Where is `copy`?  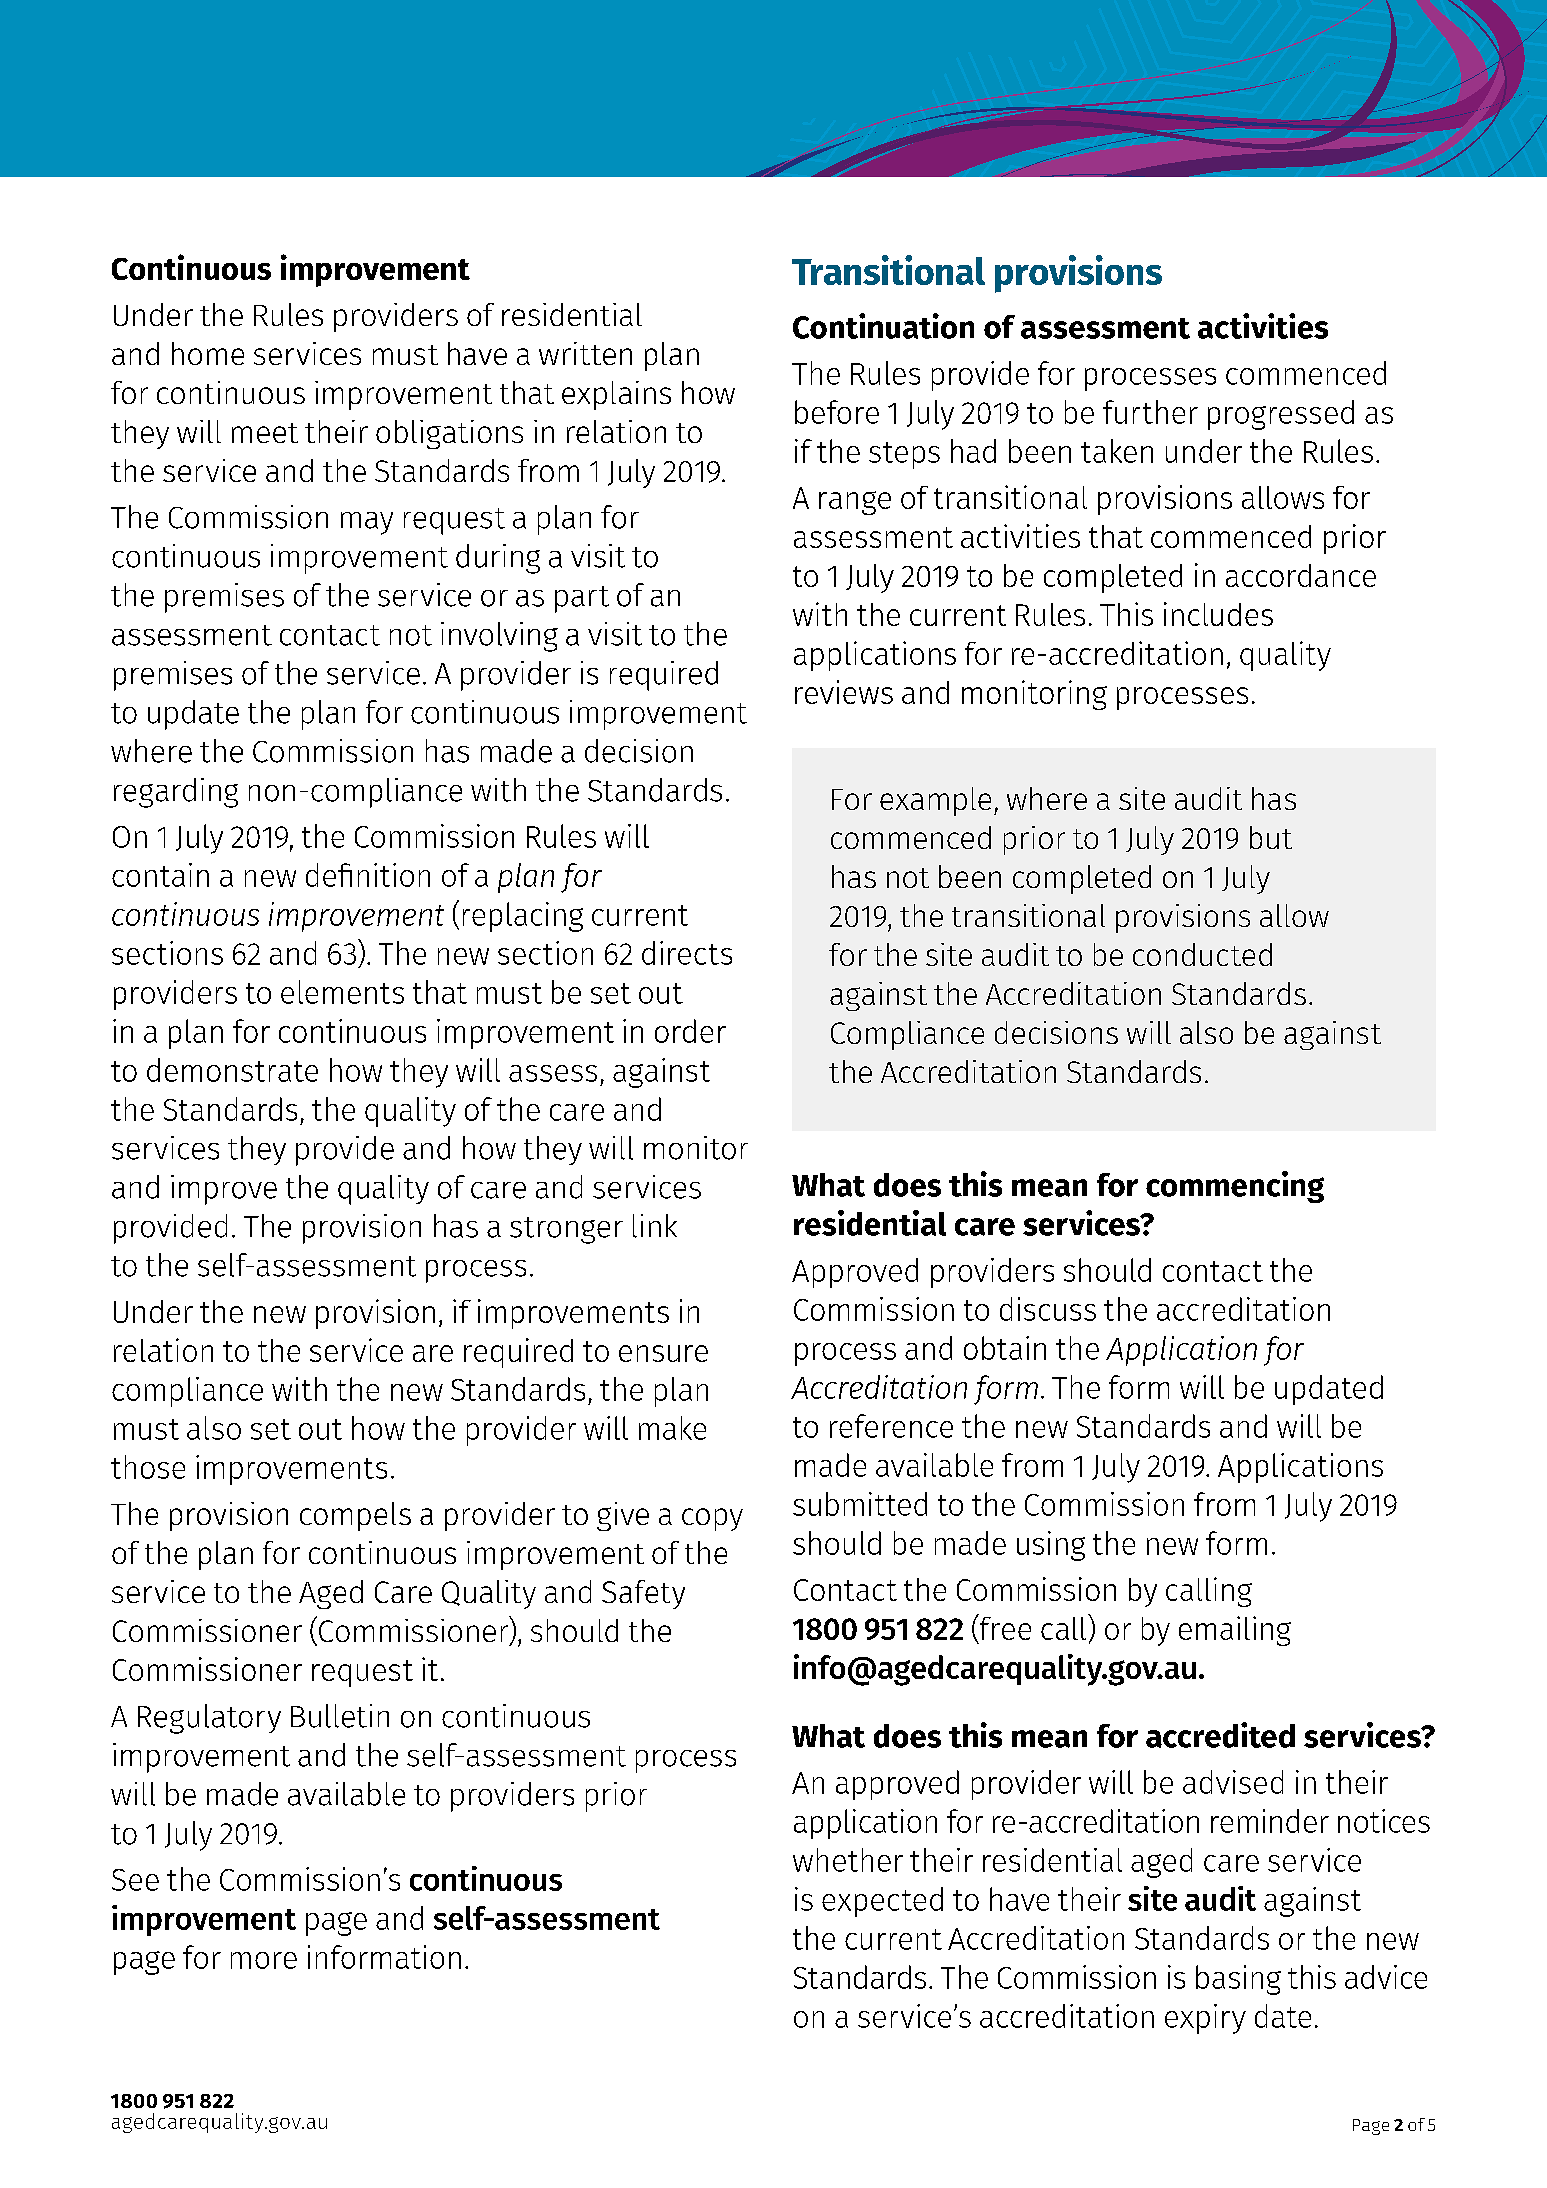 copy is located at coordinates (712, 1519).
